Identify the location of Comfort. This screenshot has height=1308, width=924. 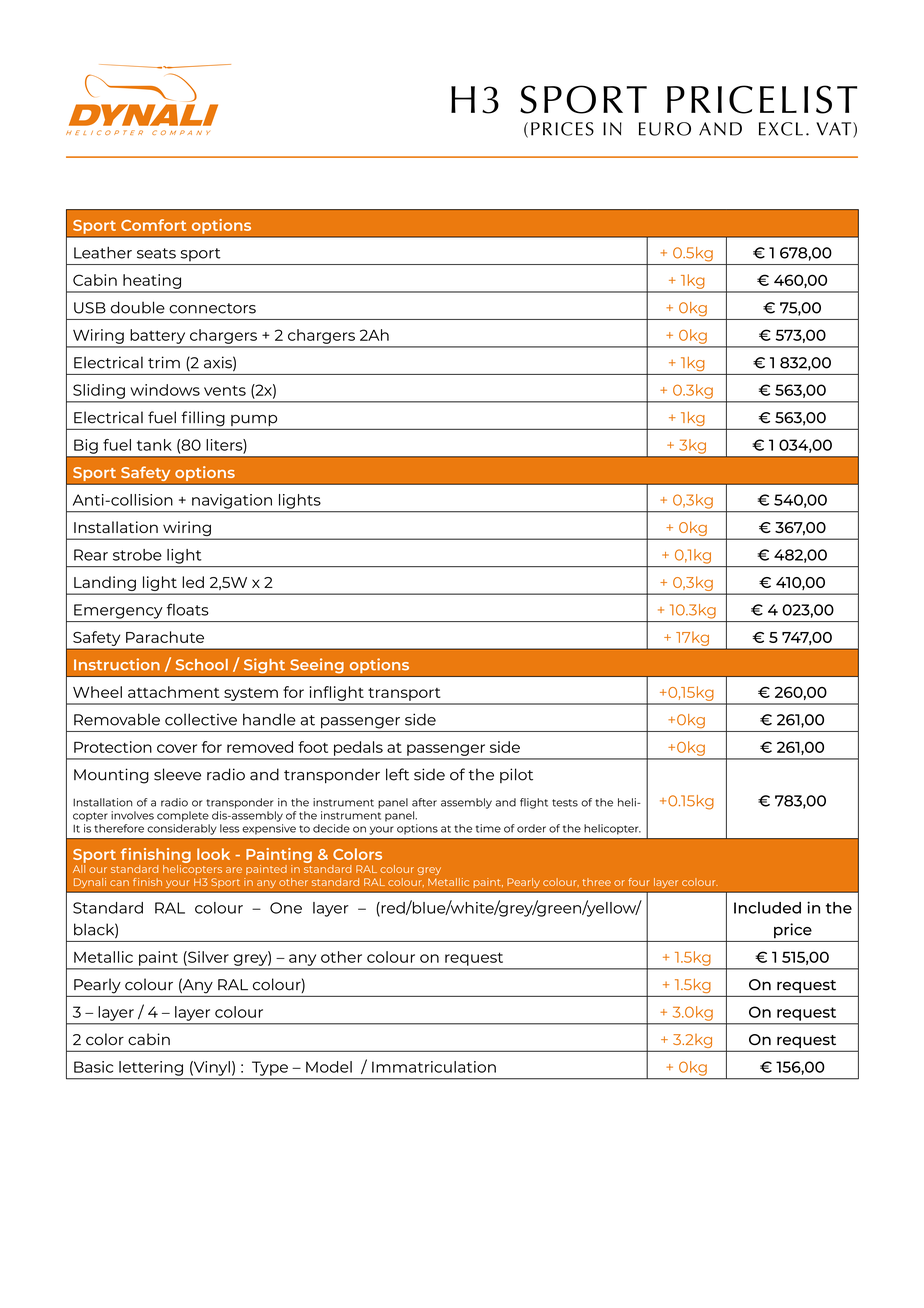
(153, 225).
